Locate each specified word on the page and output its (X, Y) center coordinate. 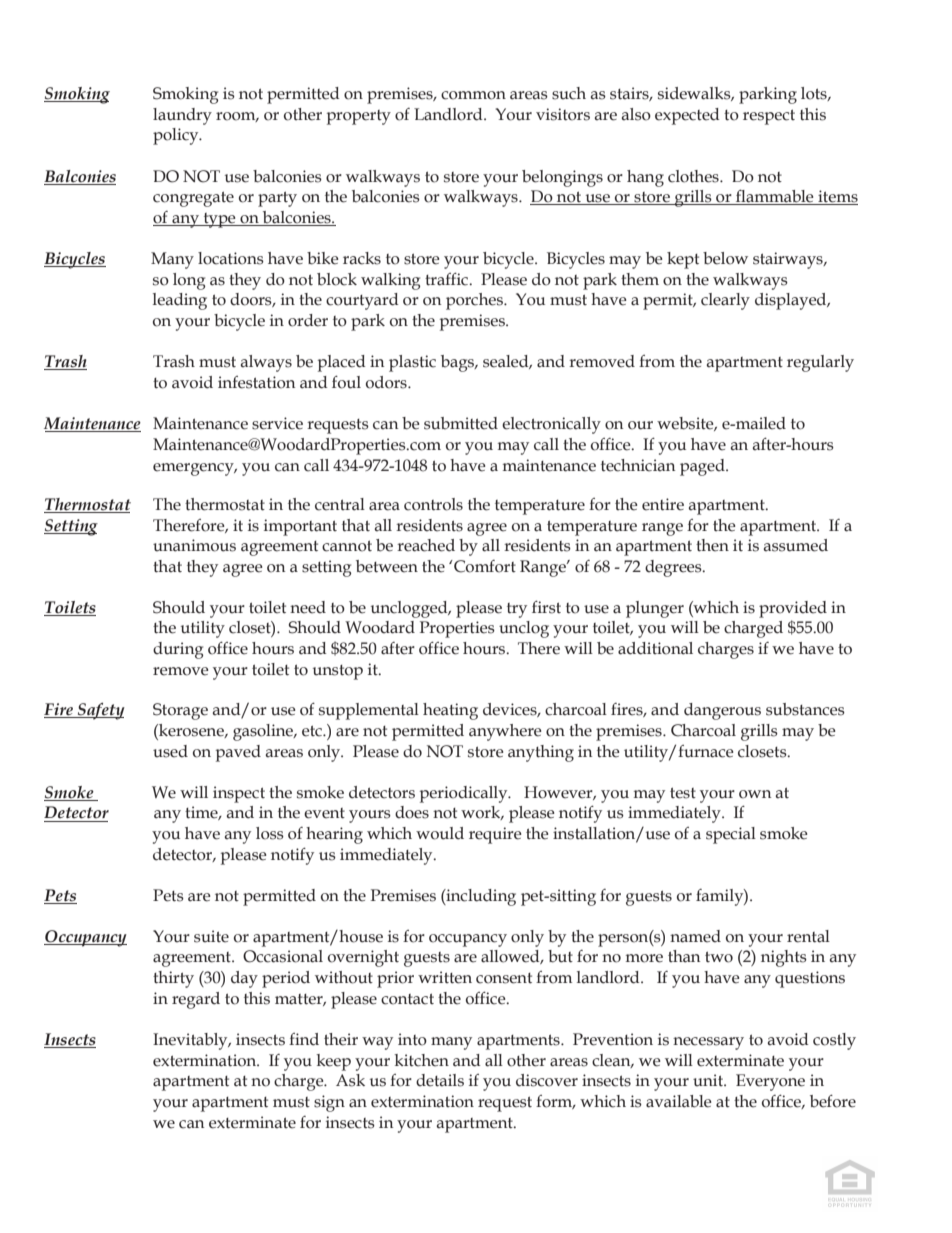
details (440, 1080)
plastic (412, 363)
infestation (256, 382)
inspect (239, 794)
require (495, 835)
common (473, 95)
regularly (820, 363)
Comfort (484, 566)
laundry (182, 116)
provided (793, 609)
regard (196, 1000)
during (178, 650)
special (731, 835)
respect (769, 117)
